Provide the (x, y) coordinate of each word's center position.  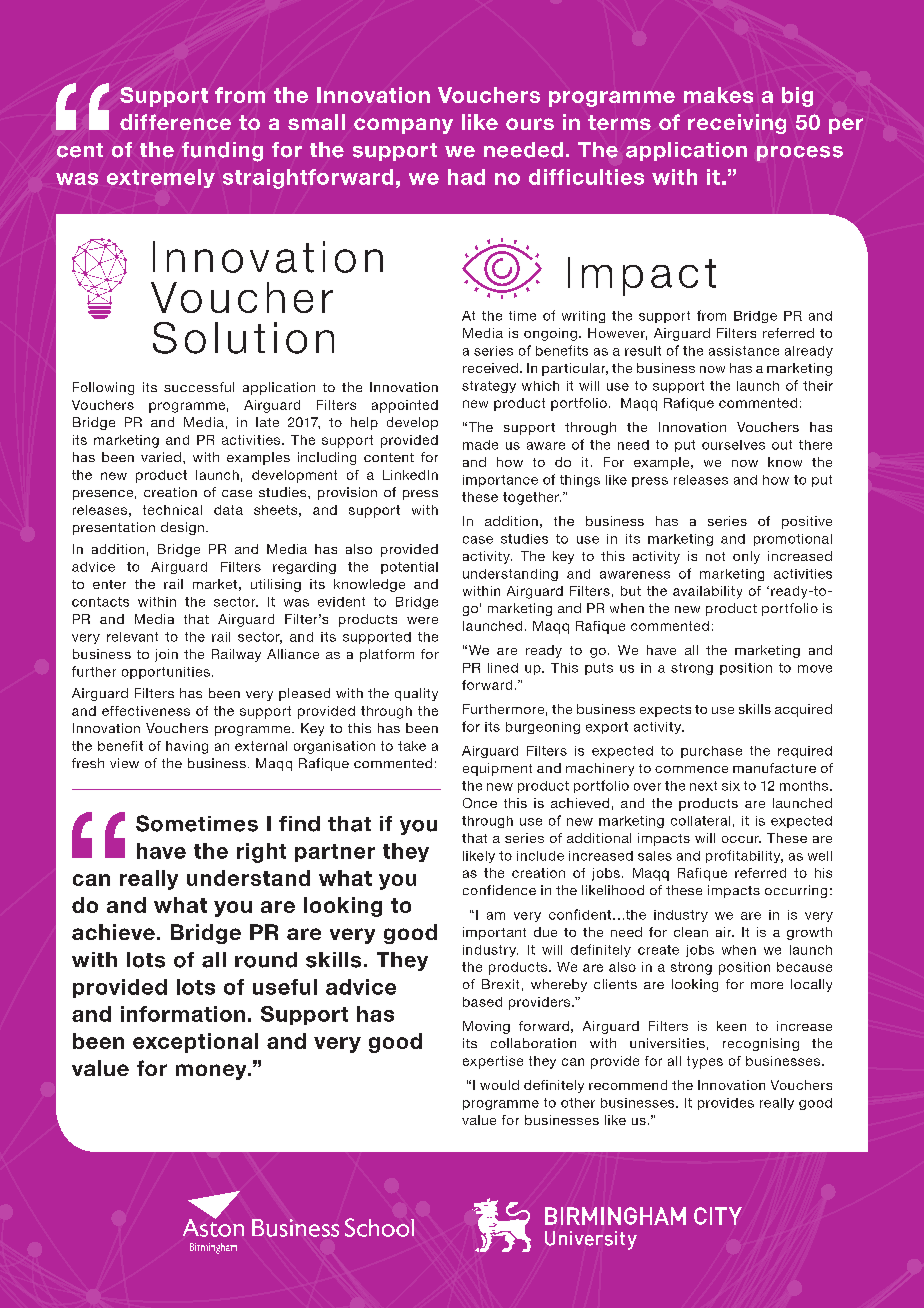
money (212, 1072)
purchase (711, 752)
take (412, 746)
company (403, 126)
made (480, 445)
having (187, 747)
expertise (493, 1062)
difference (175, 122)
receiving (737, 124)
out (782, 445)
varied (161, 457)
